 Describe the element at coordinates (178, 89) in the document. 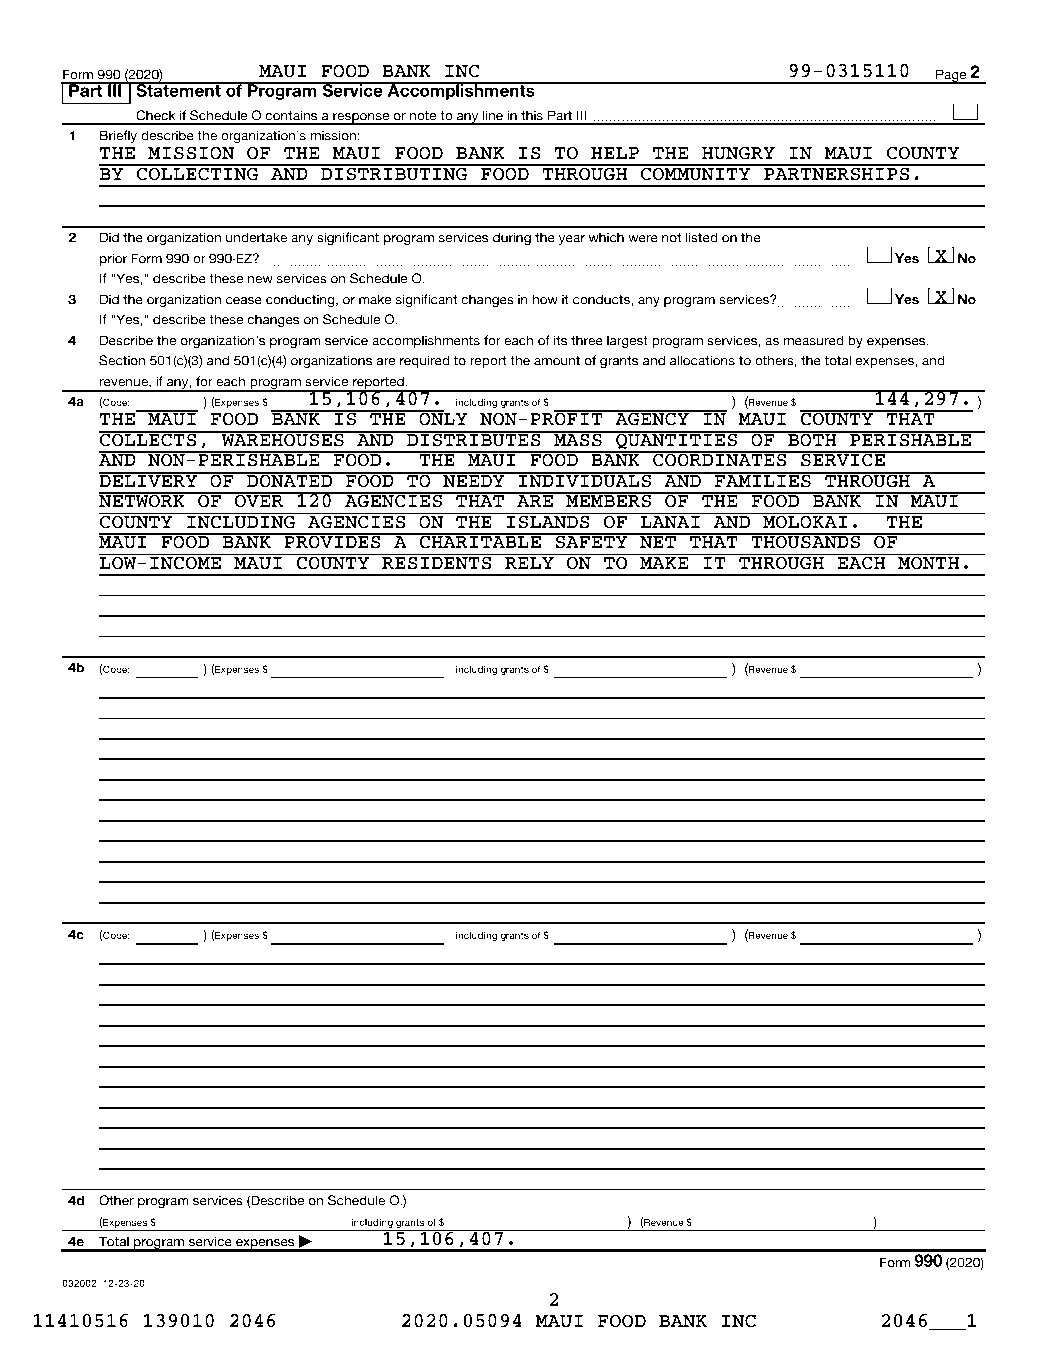

I see `Statement` at that location.
